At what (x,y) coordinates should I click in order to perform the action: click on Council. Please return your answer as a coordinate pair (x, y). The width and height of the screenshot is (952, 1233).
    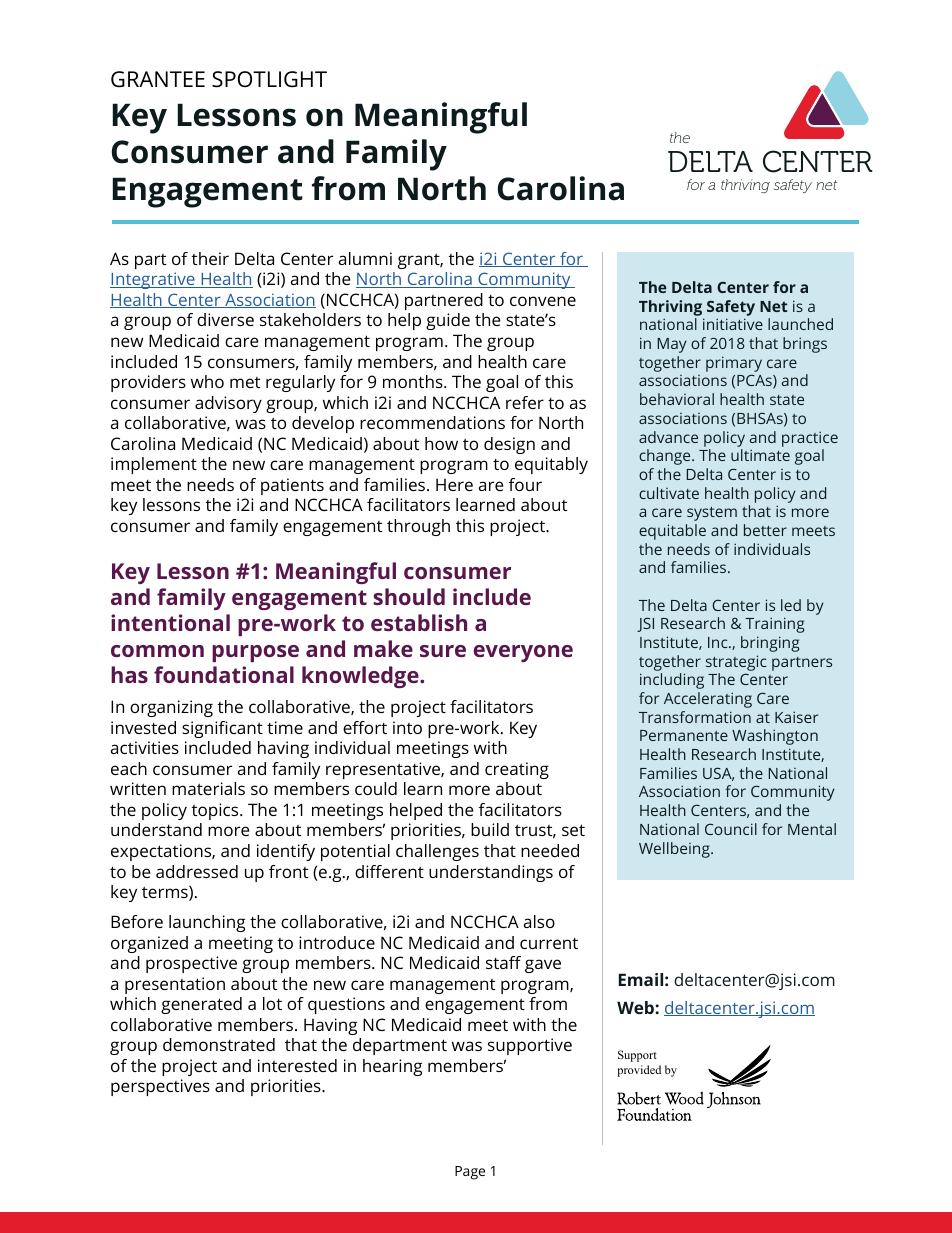
    Looking at the image, I should click on (731, 829).
